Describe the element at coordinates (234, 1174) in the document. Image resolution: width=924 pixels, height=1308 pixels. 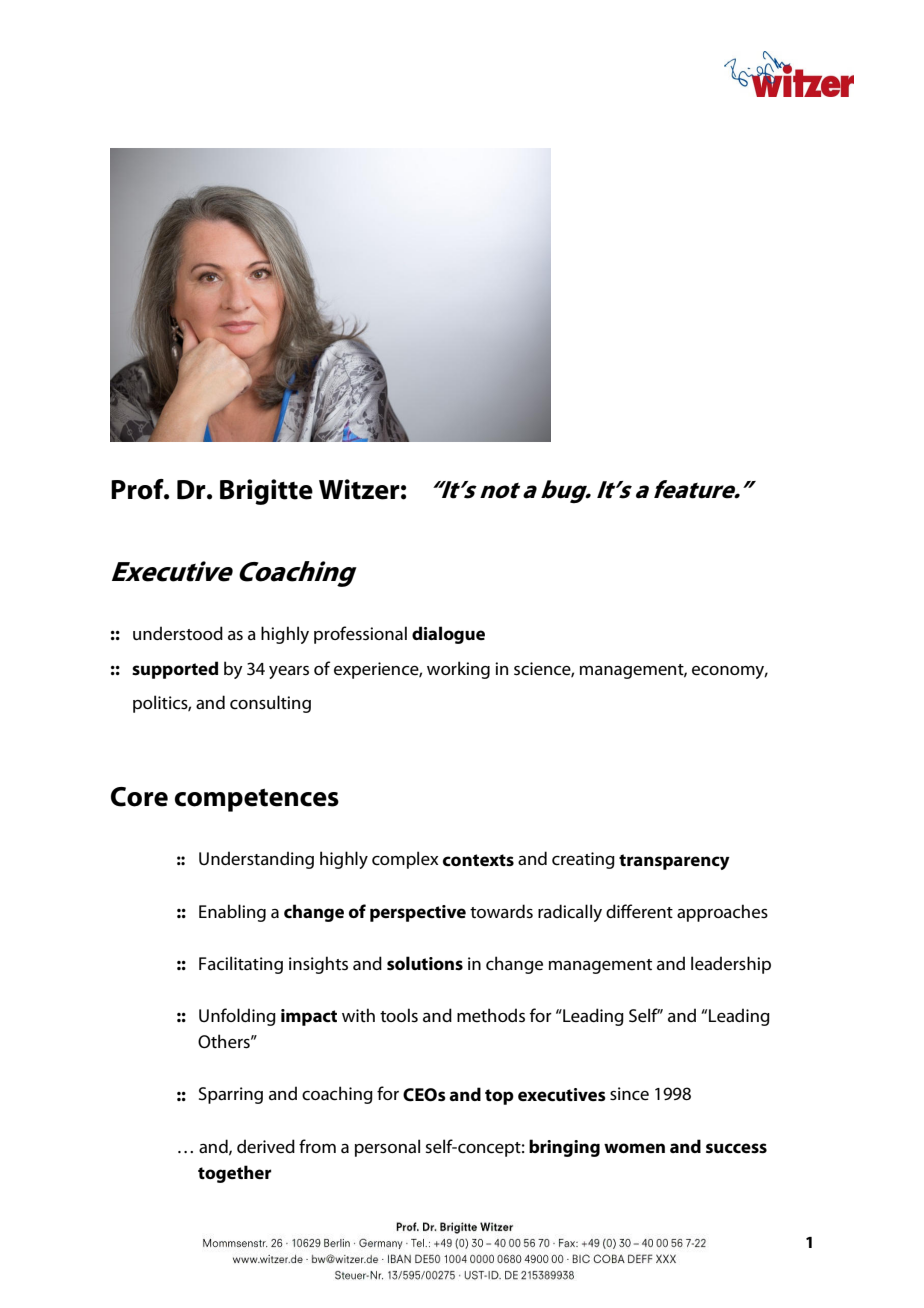
I see `together` at that location.
